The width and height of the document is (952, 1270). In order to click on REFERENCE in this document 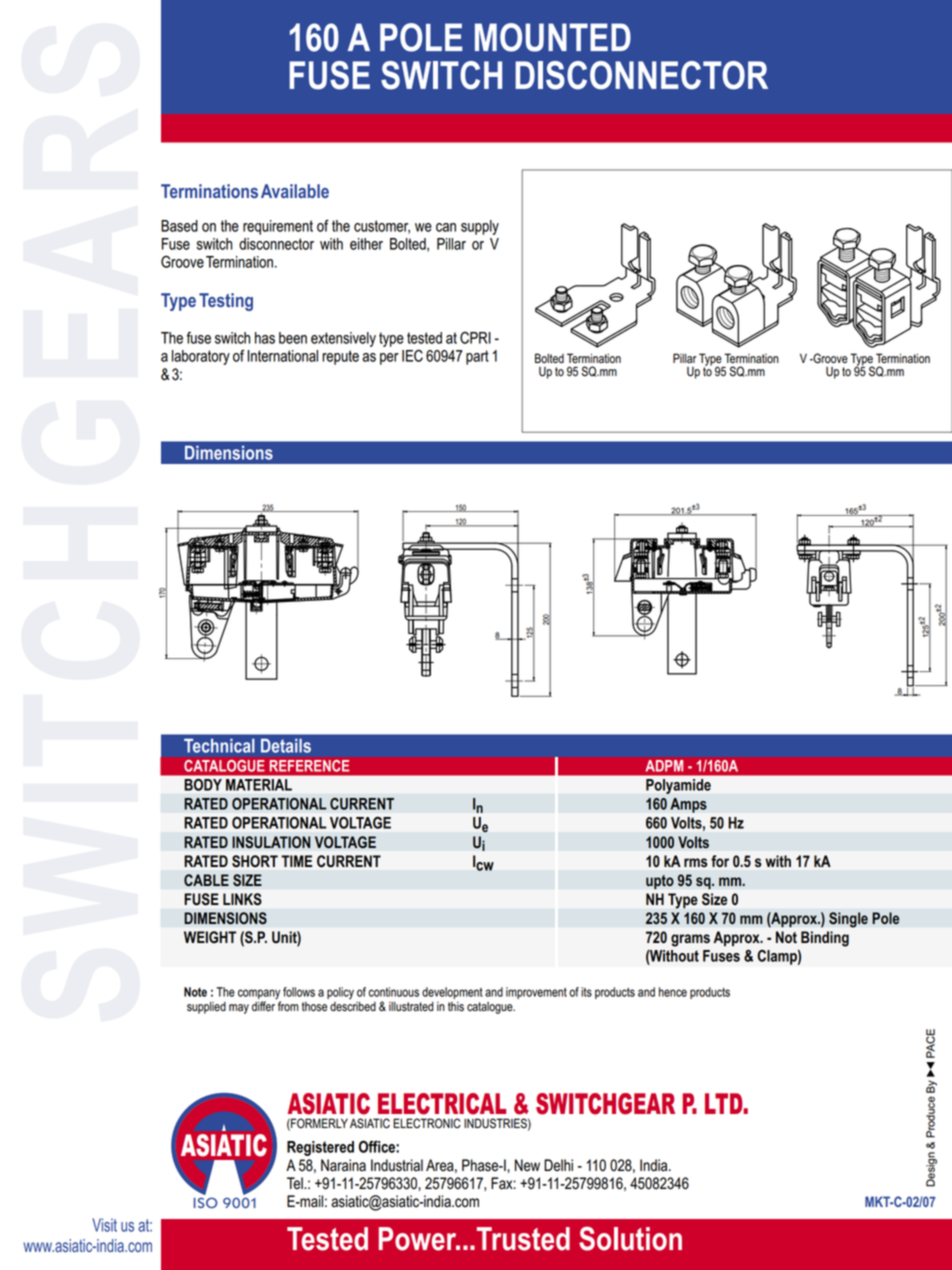, I will do `click(309, 766)`.
